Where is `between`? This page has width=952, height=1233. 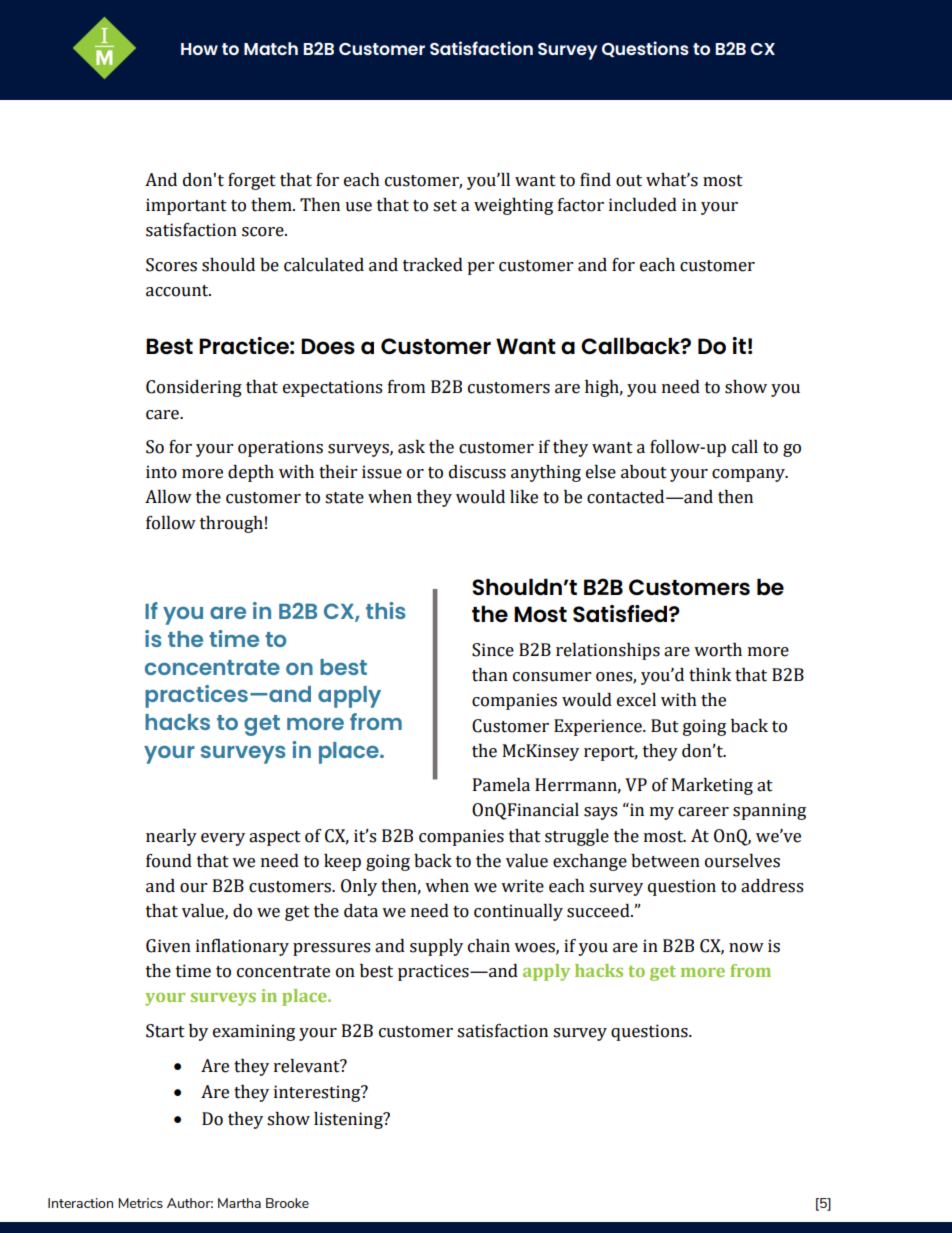
between is located at coordinates (665, 861).
